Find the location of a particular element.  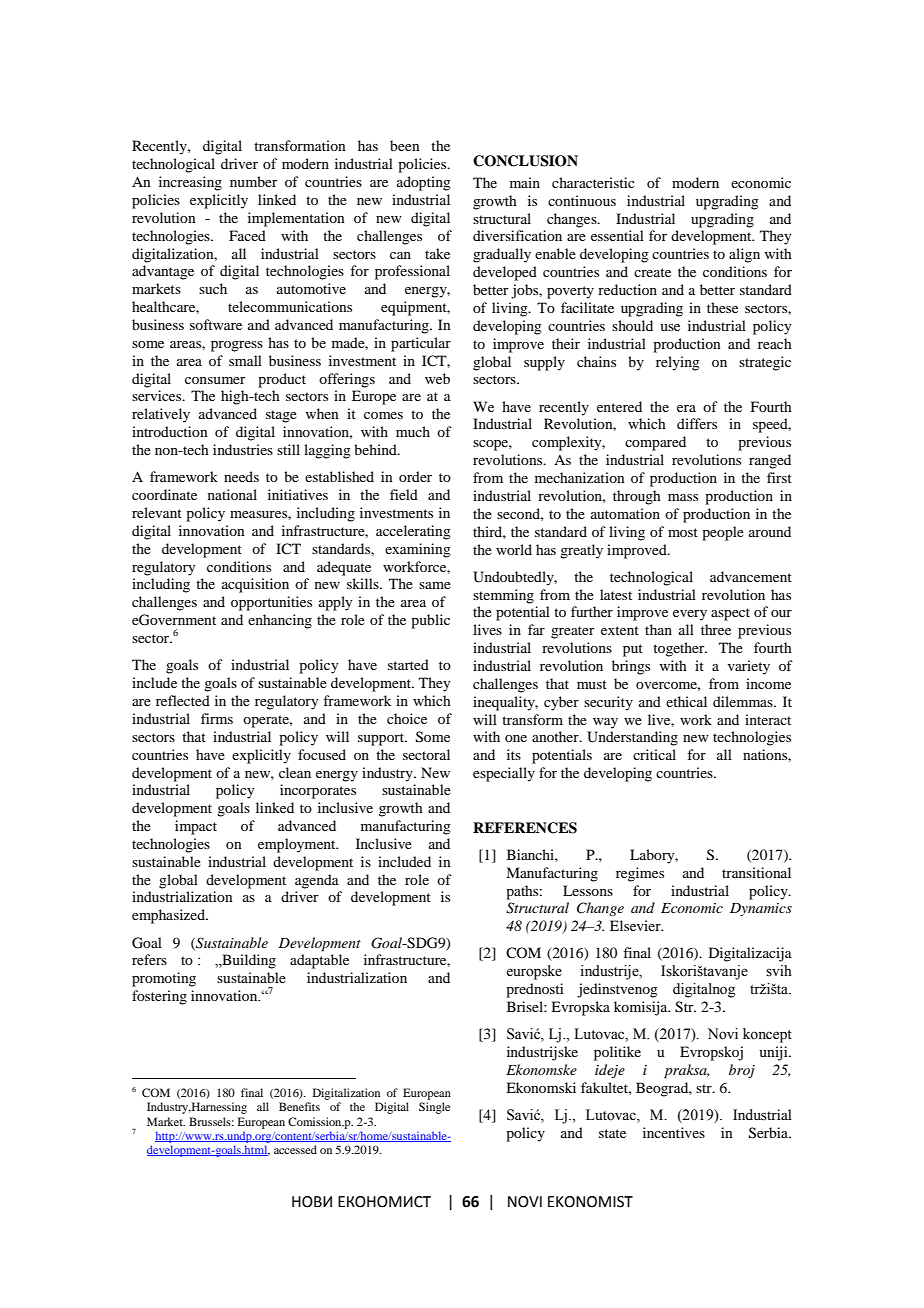

Single is located at coordinates (434, 1108).
